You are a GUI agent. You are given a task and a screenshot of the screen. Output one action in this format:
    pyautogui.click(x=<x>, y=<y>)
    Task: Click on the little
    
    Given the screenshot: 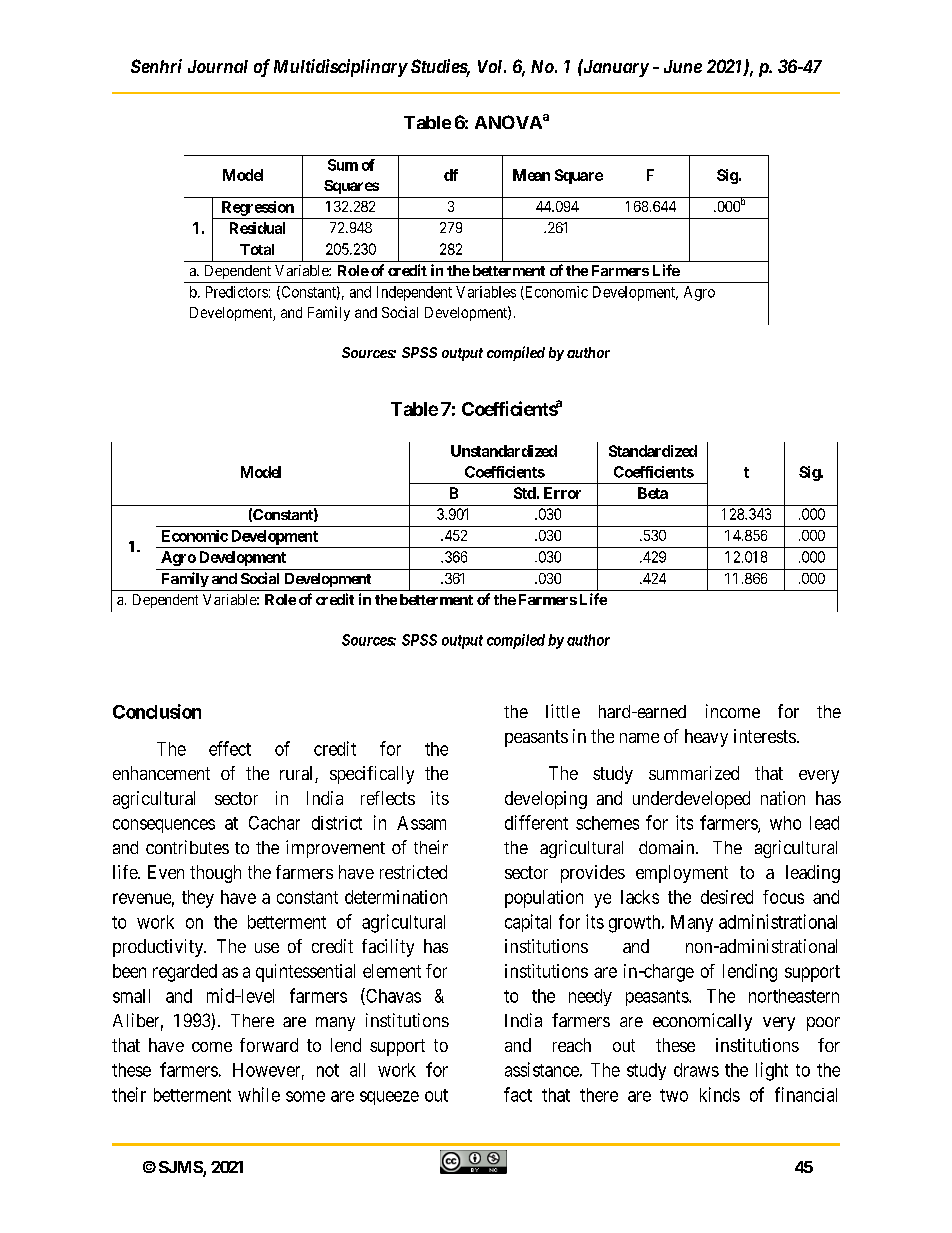 What is the action you would take?
    pyautogui.click(x=563, y=711)
